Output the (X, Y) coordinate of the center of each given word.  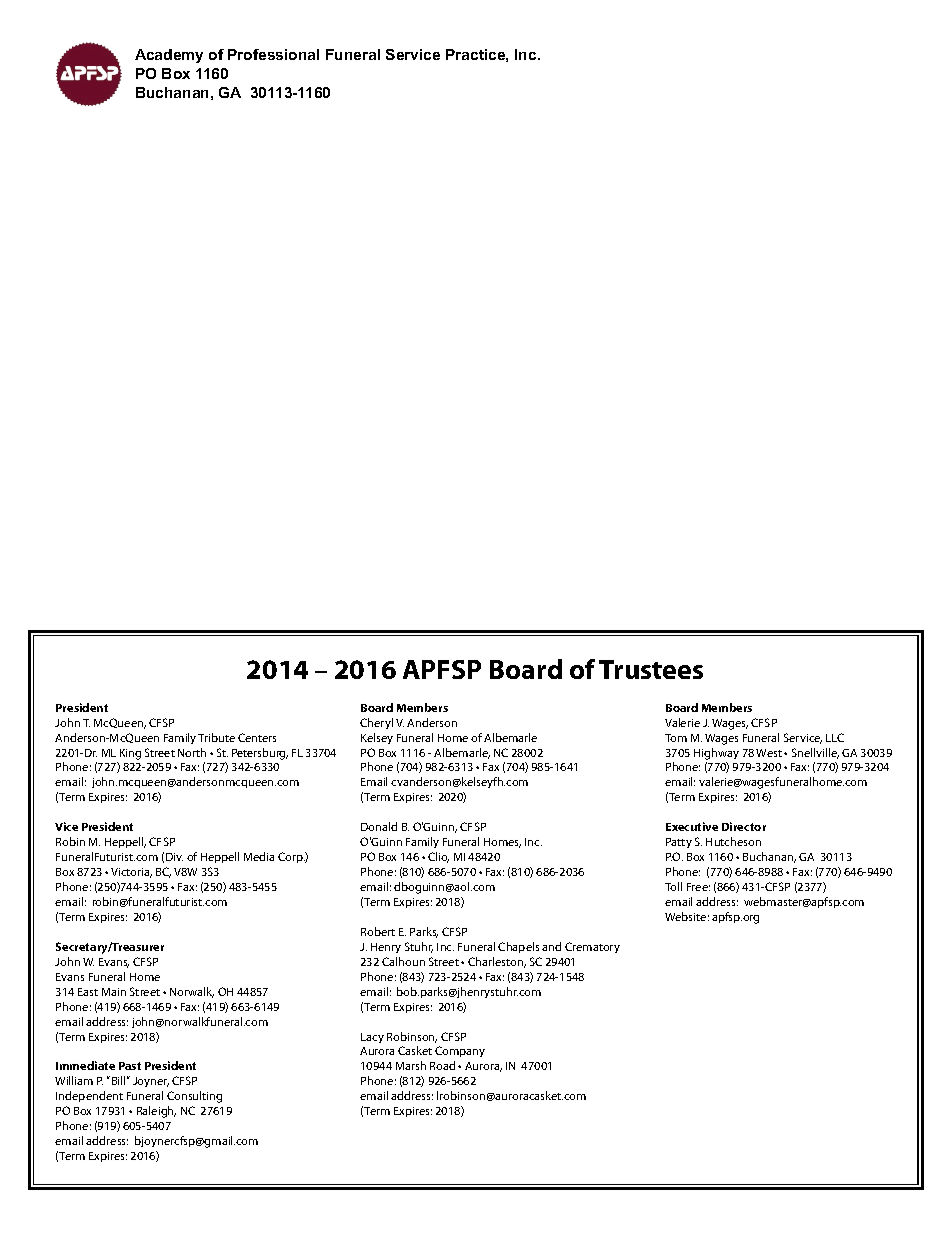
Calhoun (403, 961)
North (192, 752)
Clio (438, 857)
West (770, 753)
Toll (673, 886)
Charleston (497, 962)
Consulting (194, 1097)
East (88, 992)
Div (174, 857)
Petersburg (260, 754)
